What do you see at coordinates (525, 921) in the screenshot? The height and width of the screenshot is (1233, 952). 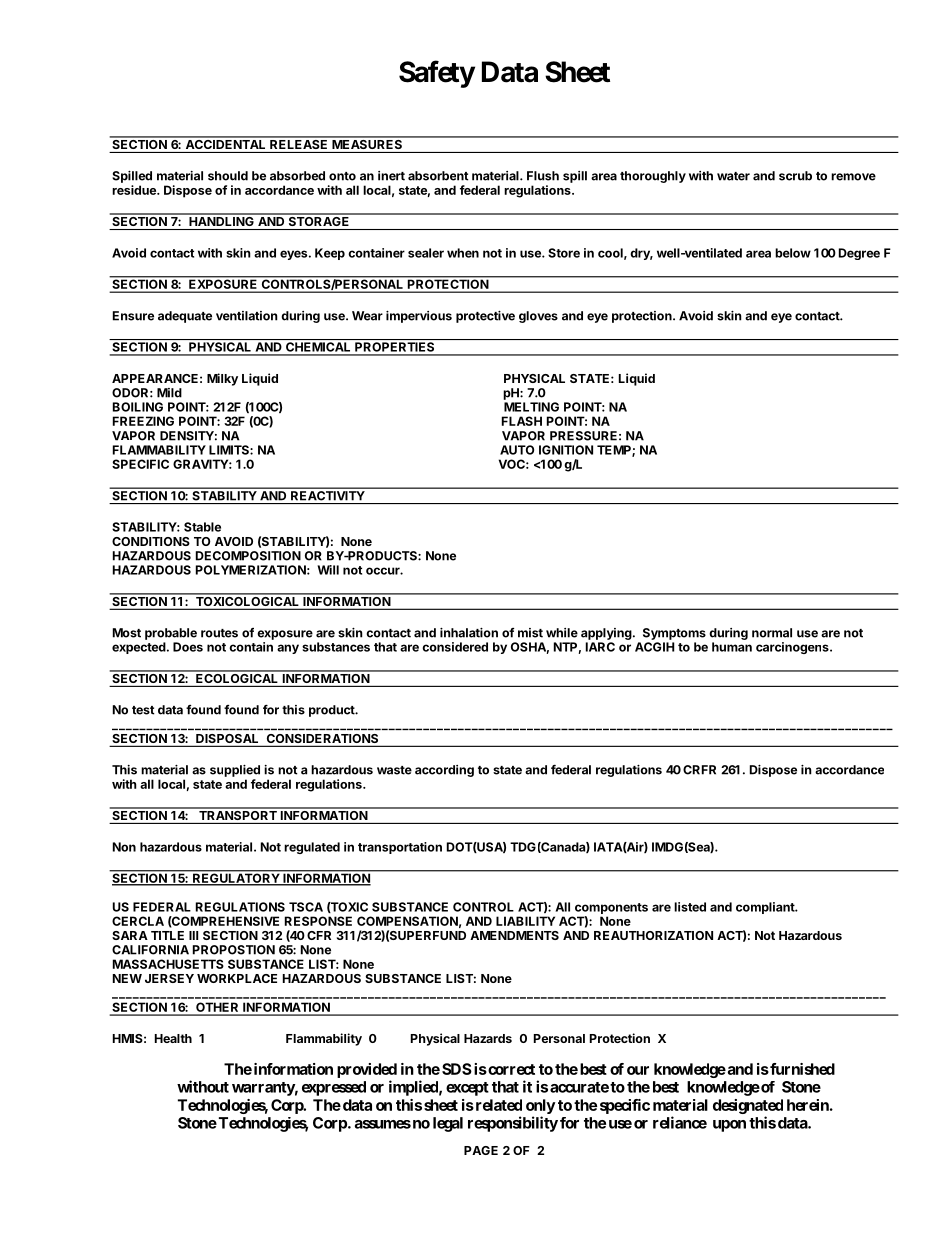 I see `LIABILITY` at bounding box center [525, 921].
